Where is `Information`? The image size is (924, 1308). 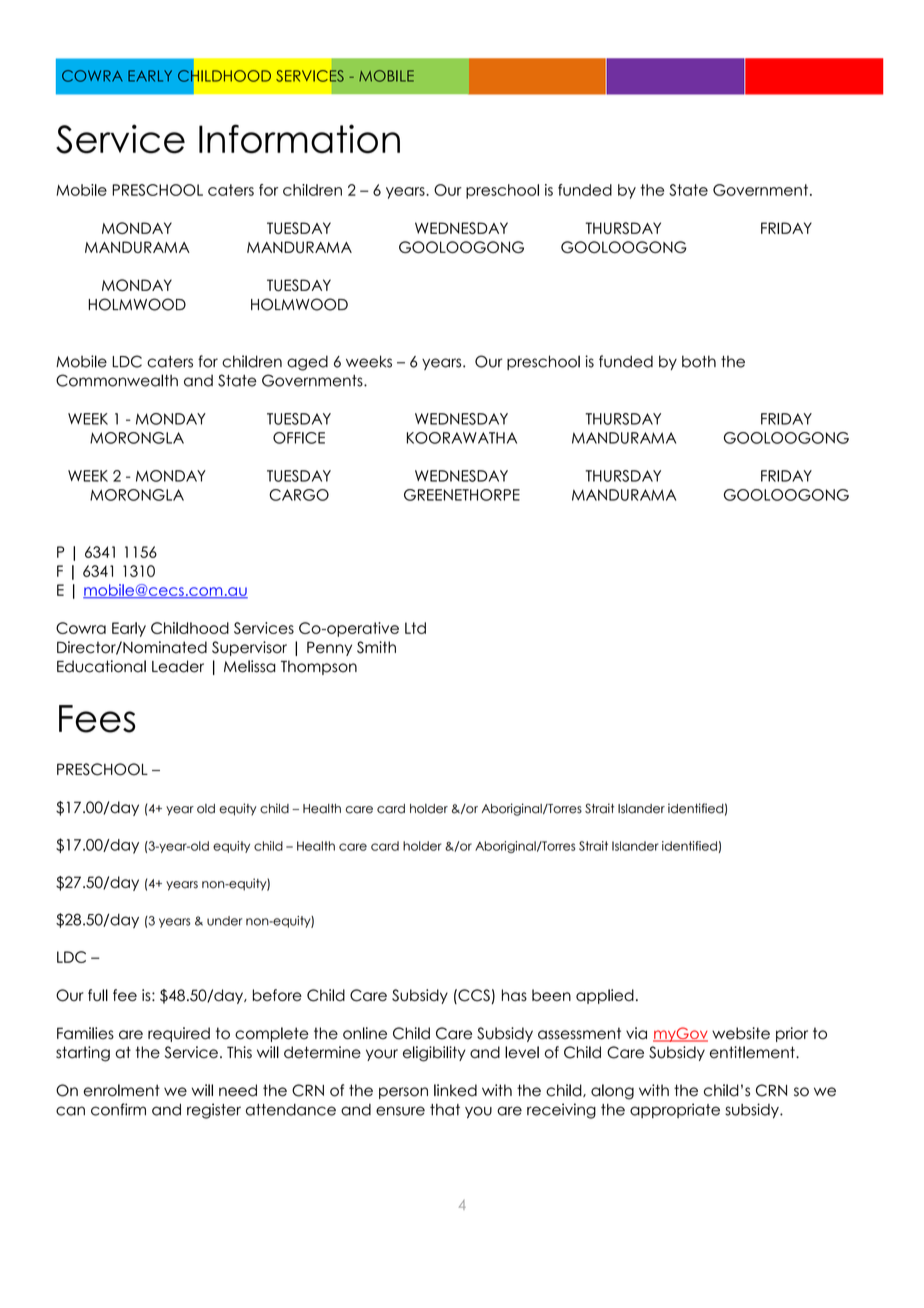 Information is located at coordinates (299, 139).
